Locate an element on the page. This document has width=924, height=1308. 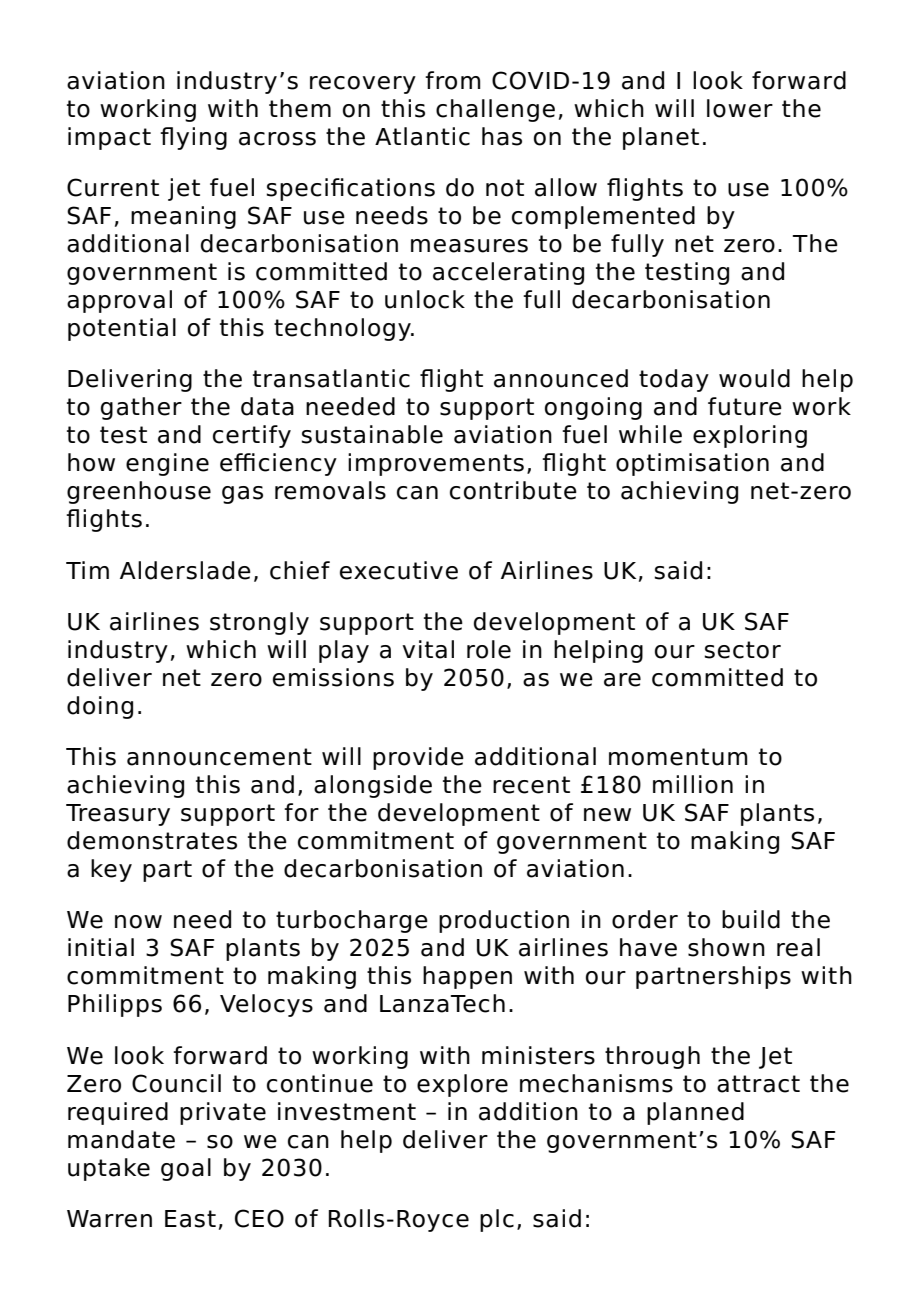
from is located at coordinates (453, 80).
